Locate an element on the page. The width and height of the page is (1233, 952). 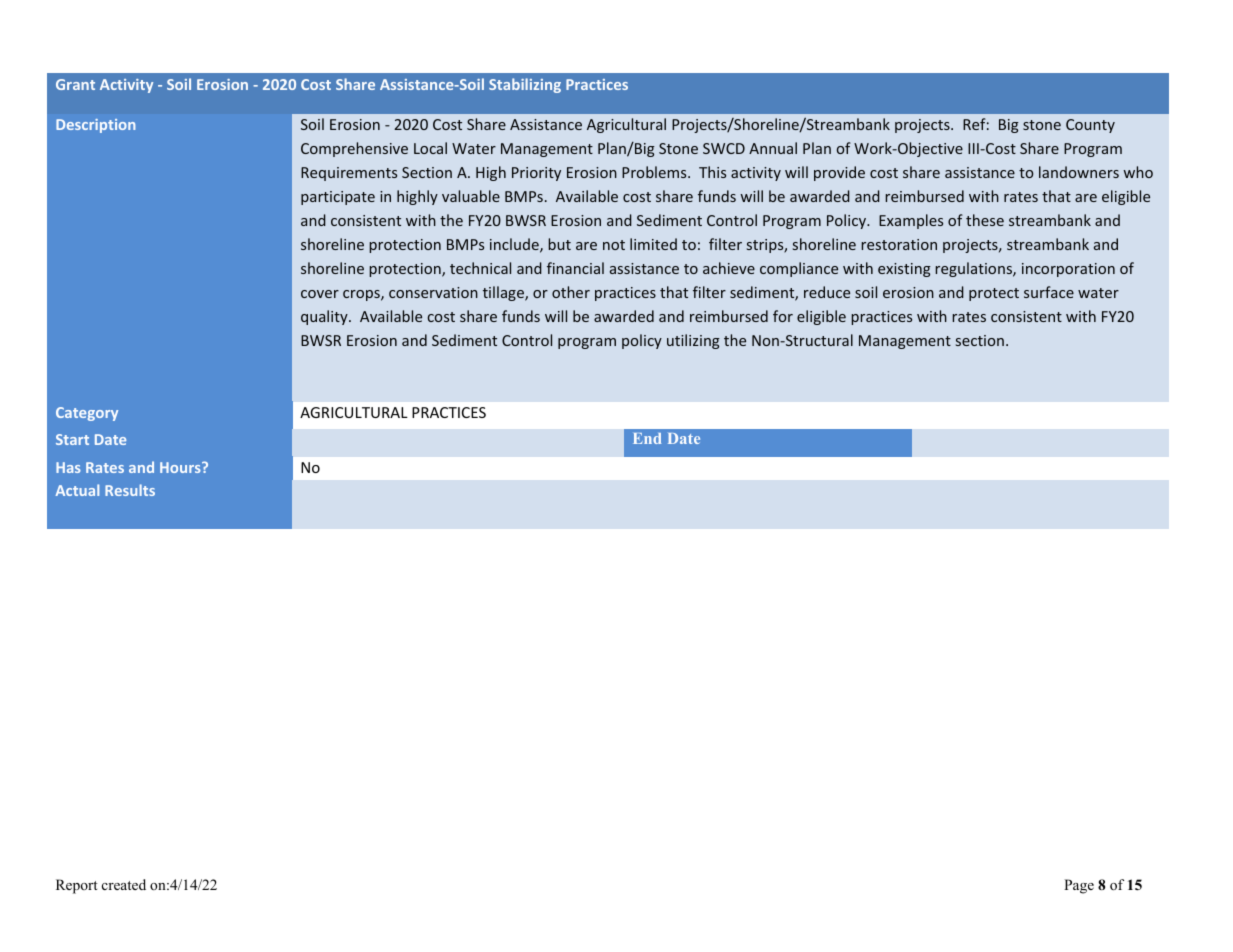
other is located at coordinates (571, 292).
